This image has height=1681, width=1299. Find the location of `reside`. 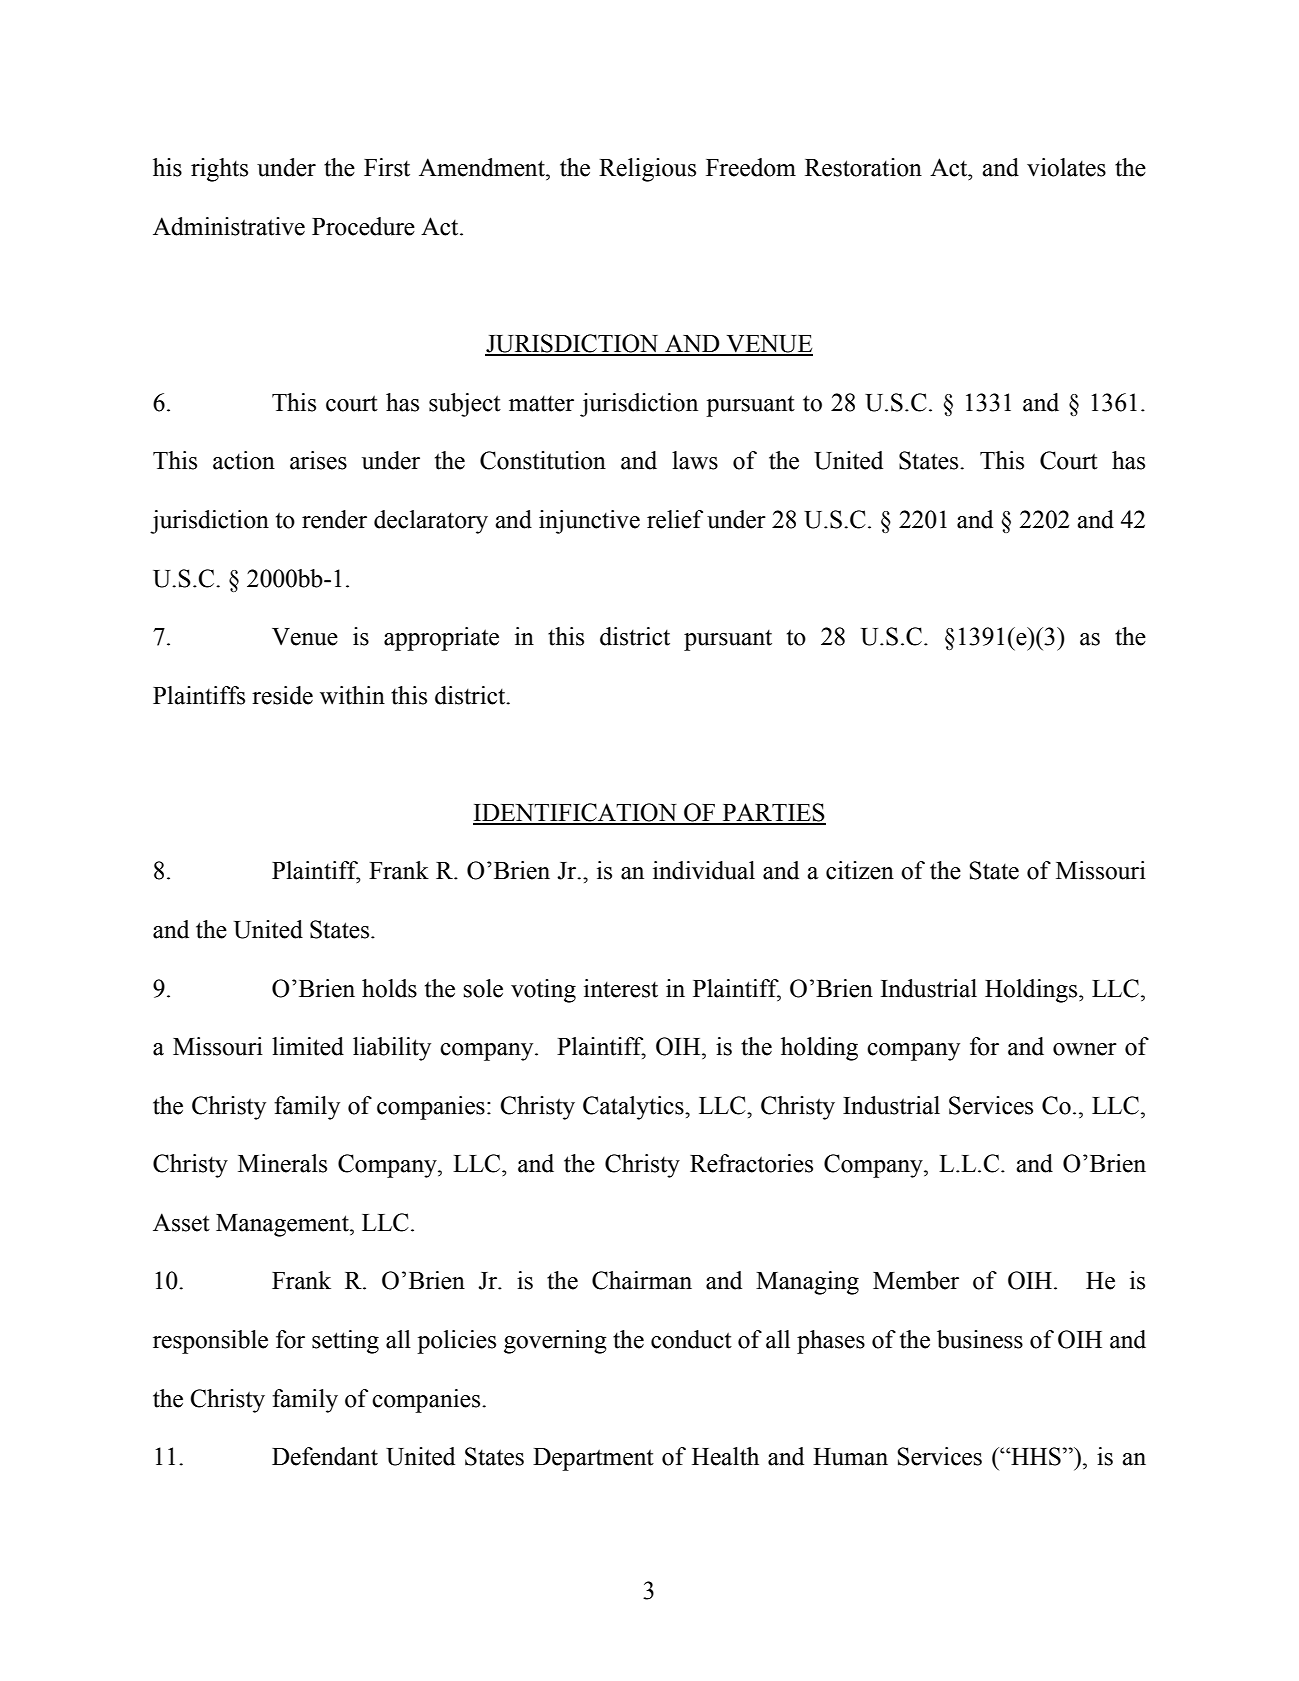

reside is located at coordinates (282, 695).
